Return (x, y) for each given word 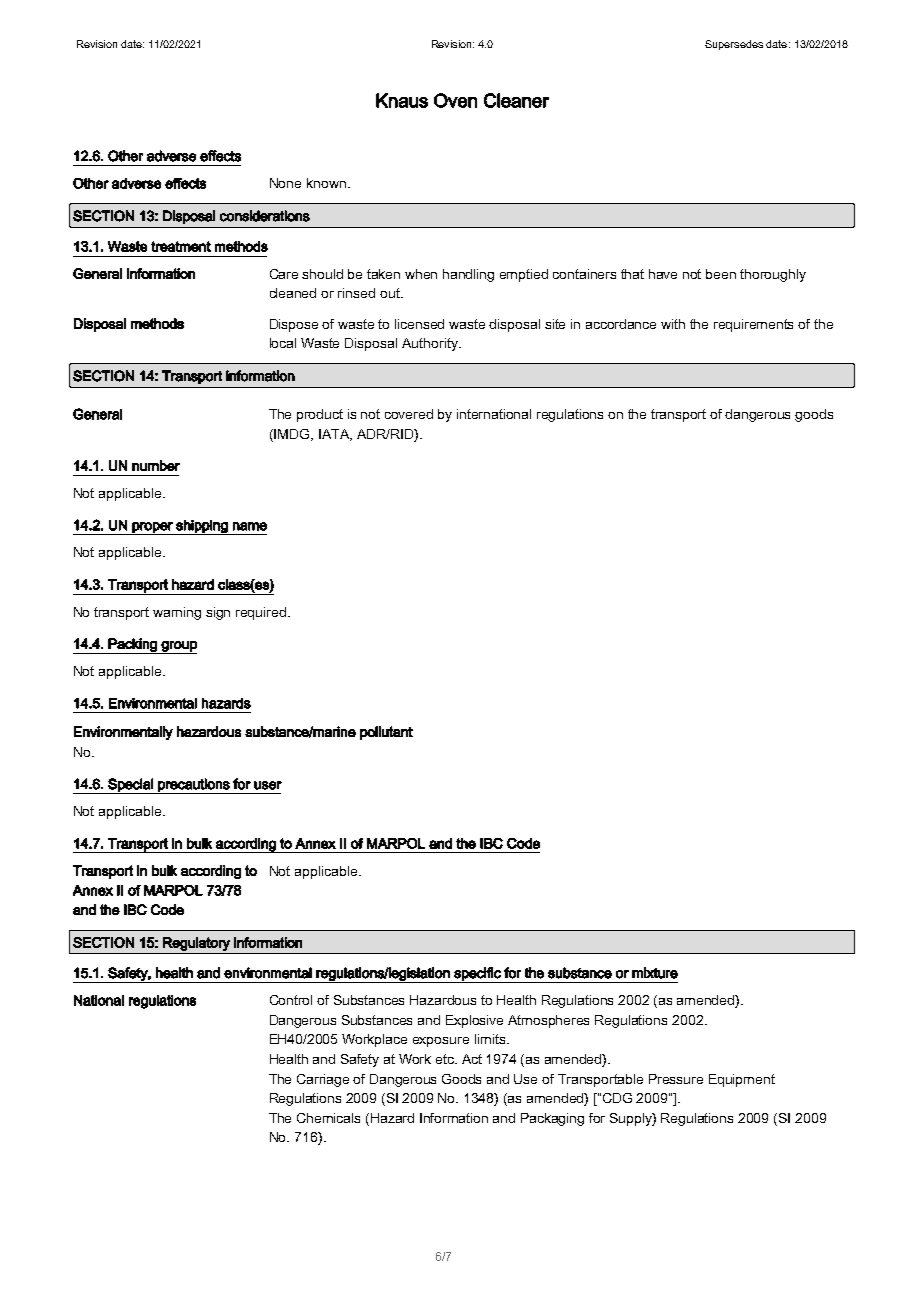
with (673, 324)
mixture (655, 973)
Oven (455, 100)
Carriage (323, 1080)
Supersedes (734, 45)
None (285, 183)
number (156, 465)
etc (446, 1059)
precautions (194, 786)
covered (409, 414)
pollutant (386, 733)
